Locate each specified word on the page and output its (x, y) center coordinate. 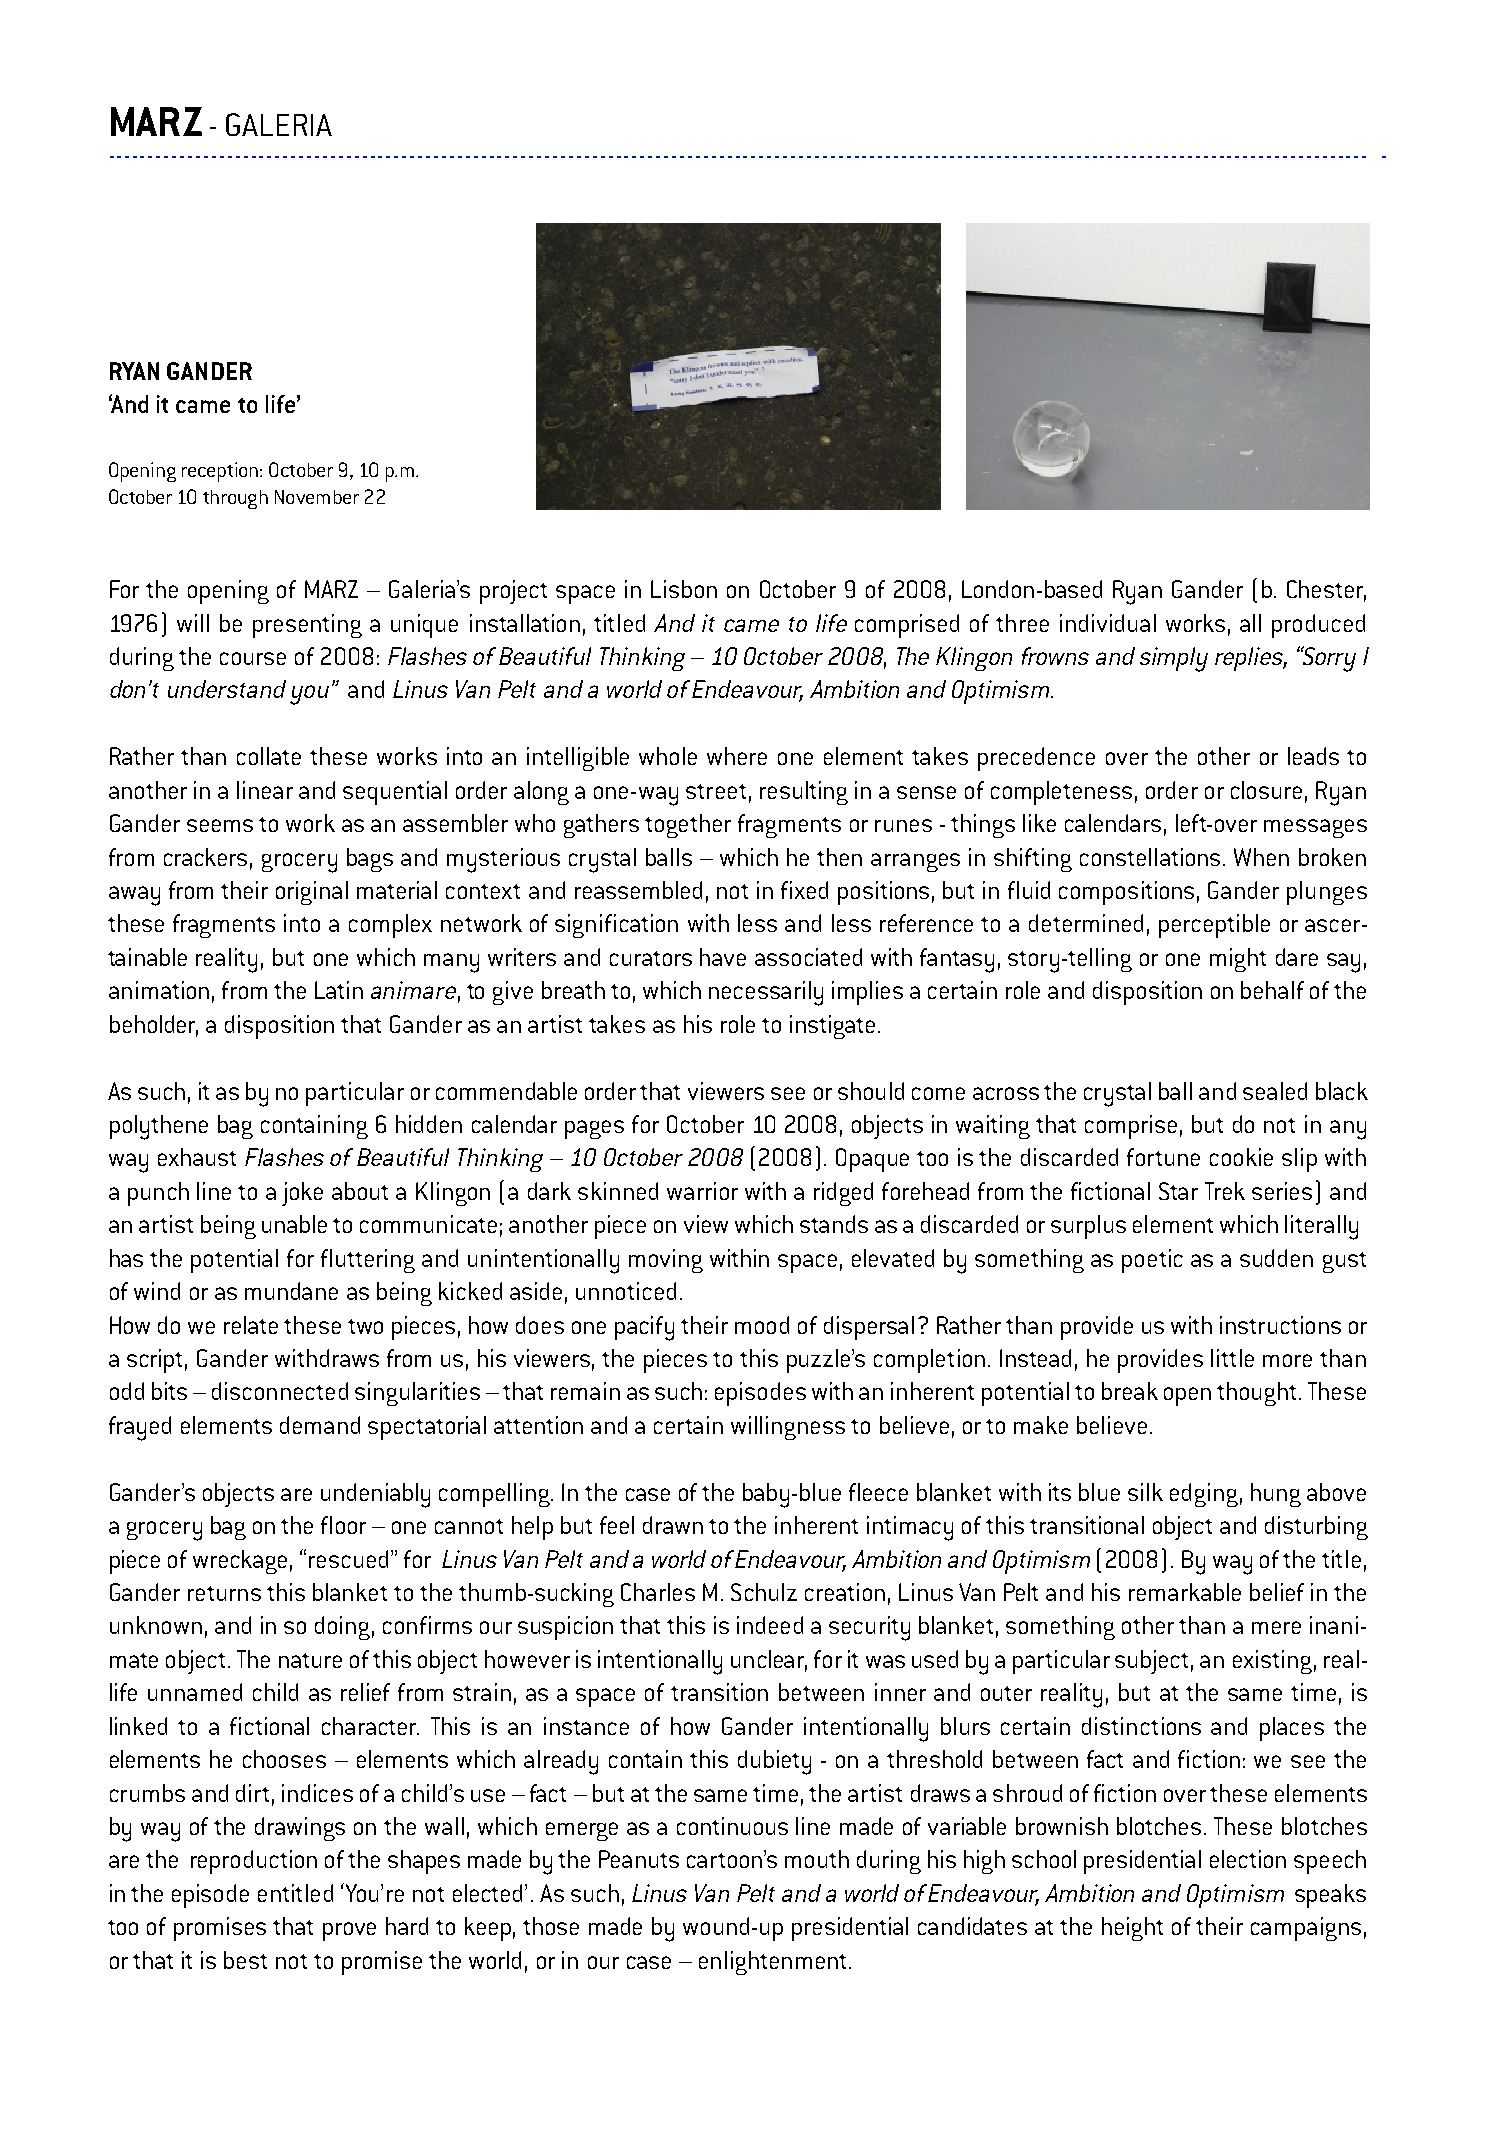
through (235, 499)
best (245, 1960)
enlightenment (772, 1963)
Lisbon (684, 589)
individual (1108, 623)
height (1132, 1929)
